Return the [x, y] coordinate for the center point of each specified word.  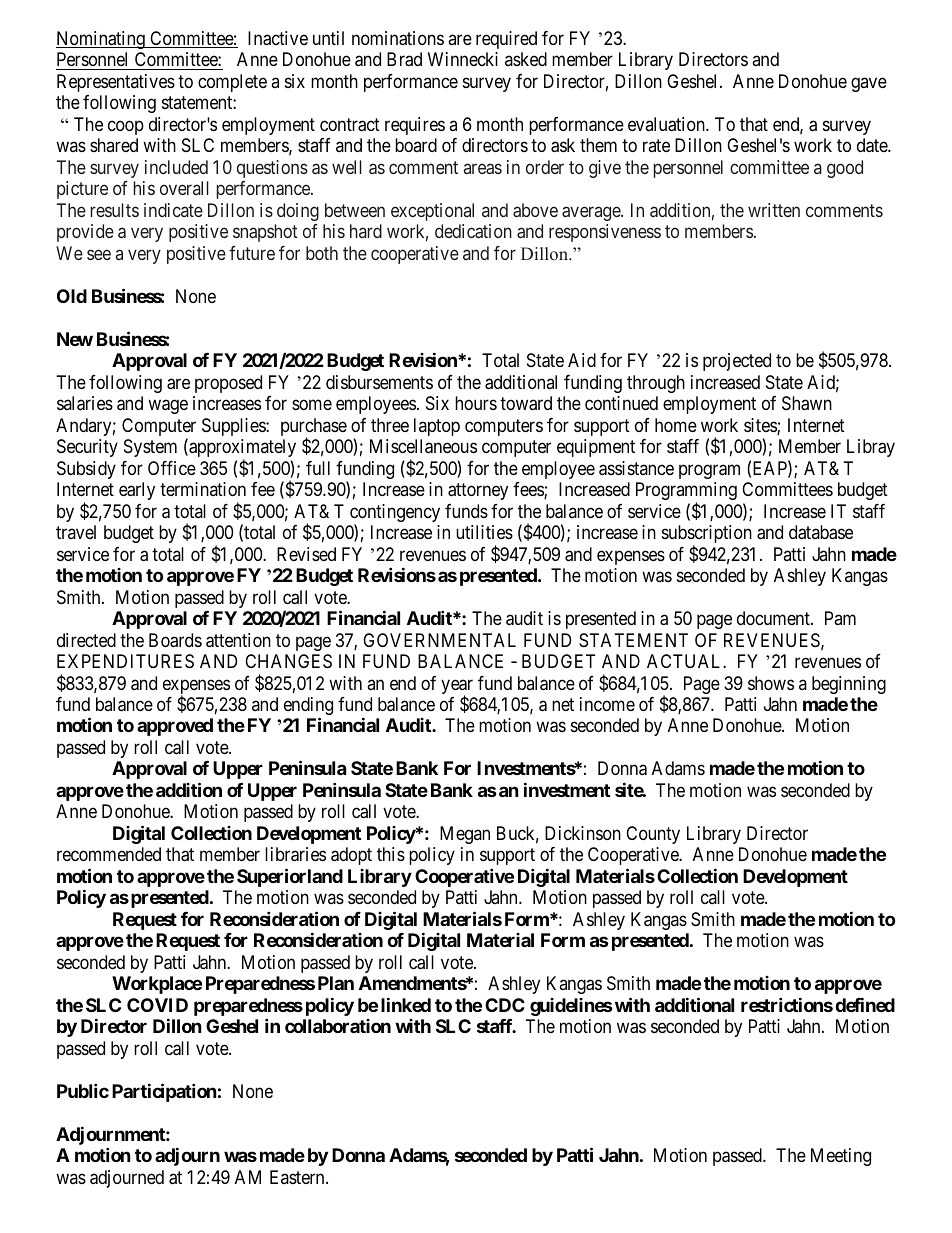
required [506, 40]
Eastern [298, 1177]
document [774, 618]
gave [869, 84]
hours [476, 403]
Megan [465, 835]
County [653, 835]
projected [737, 362]
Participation [164, 1092]
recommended [109, 854]
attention [238, 640]
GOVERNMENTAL [439, 640]
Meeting [841, 1157]
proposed [228, 384]
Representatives [116, 84]
